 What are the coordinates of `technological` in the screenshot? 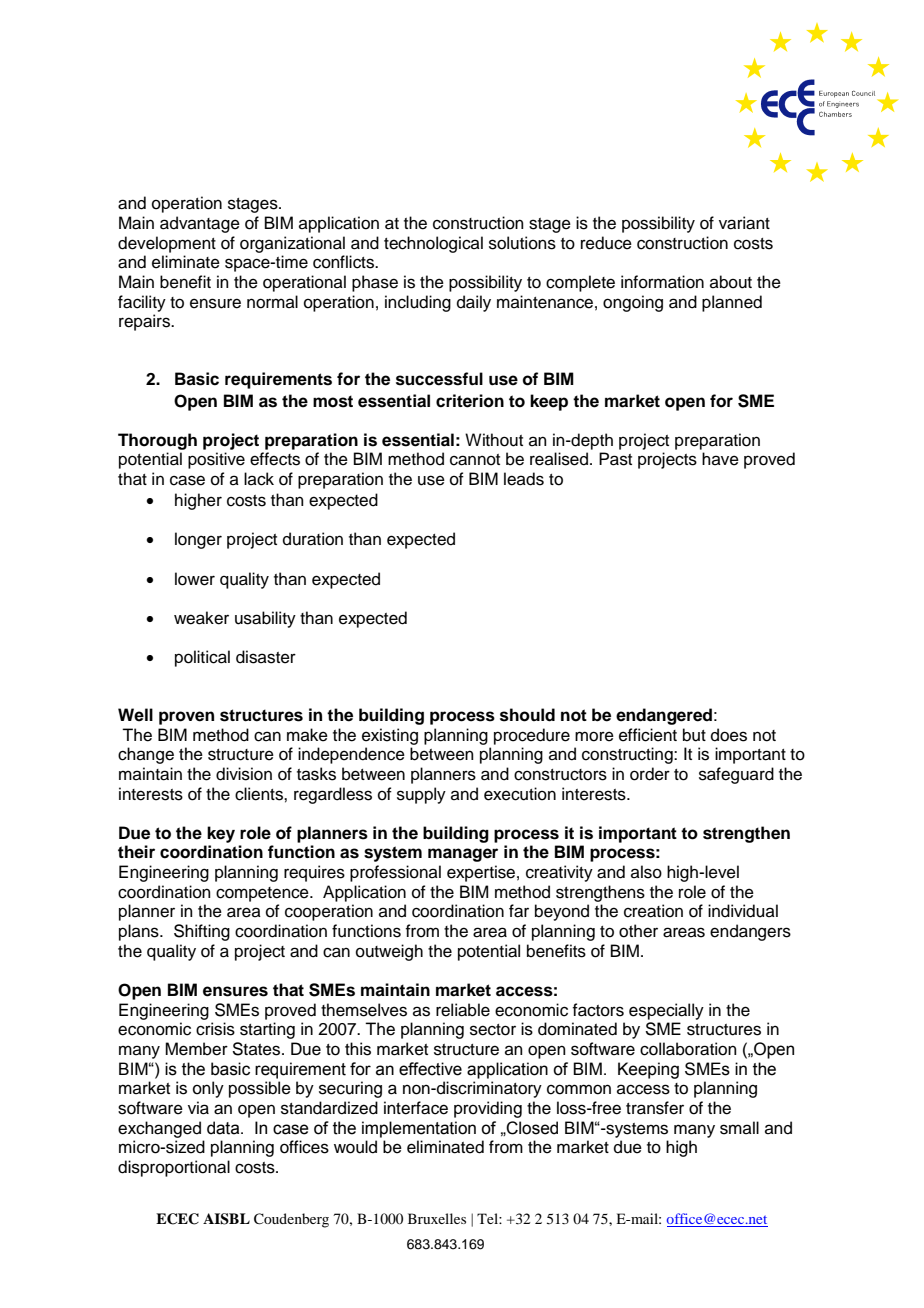 It's located at (433, 244).
